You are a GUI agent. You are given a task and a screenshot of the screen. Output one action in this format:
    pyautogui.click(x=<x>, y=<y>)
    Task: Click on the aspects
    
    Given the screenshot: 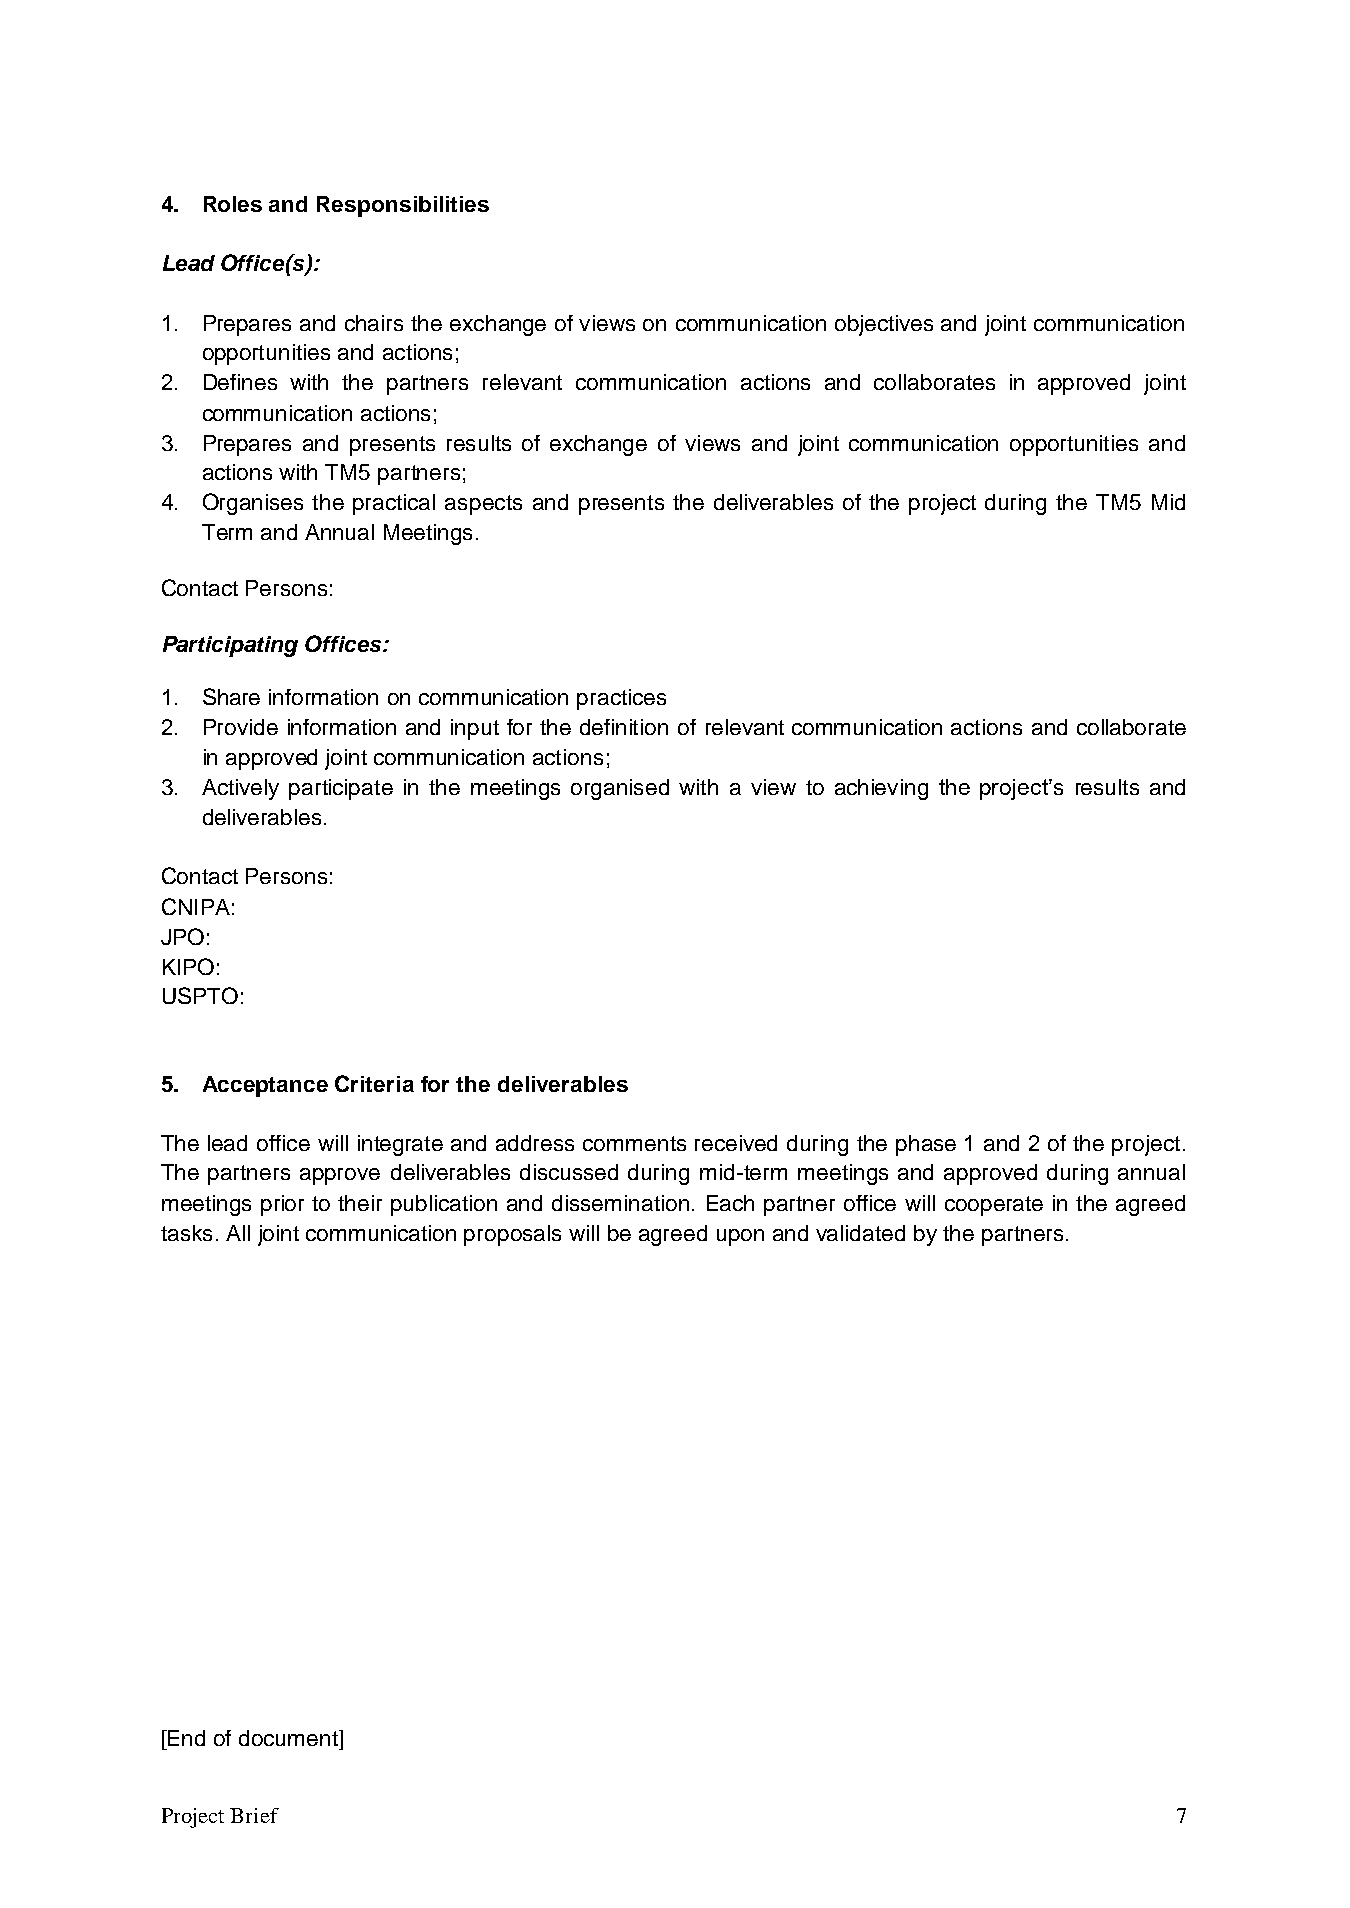 What is the action you would take?
    pyautogui.click(x=483, y=505)
